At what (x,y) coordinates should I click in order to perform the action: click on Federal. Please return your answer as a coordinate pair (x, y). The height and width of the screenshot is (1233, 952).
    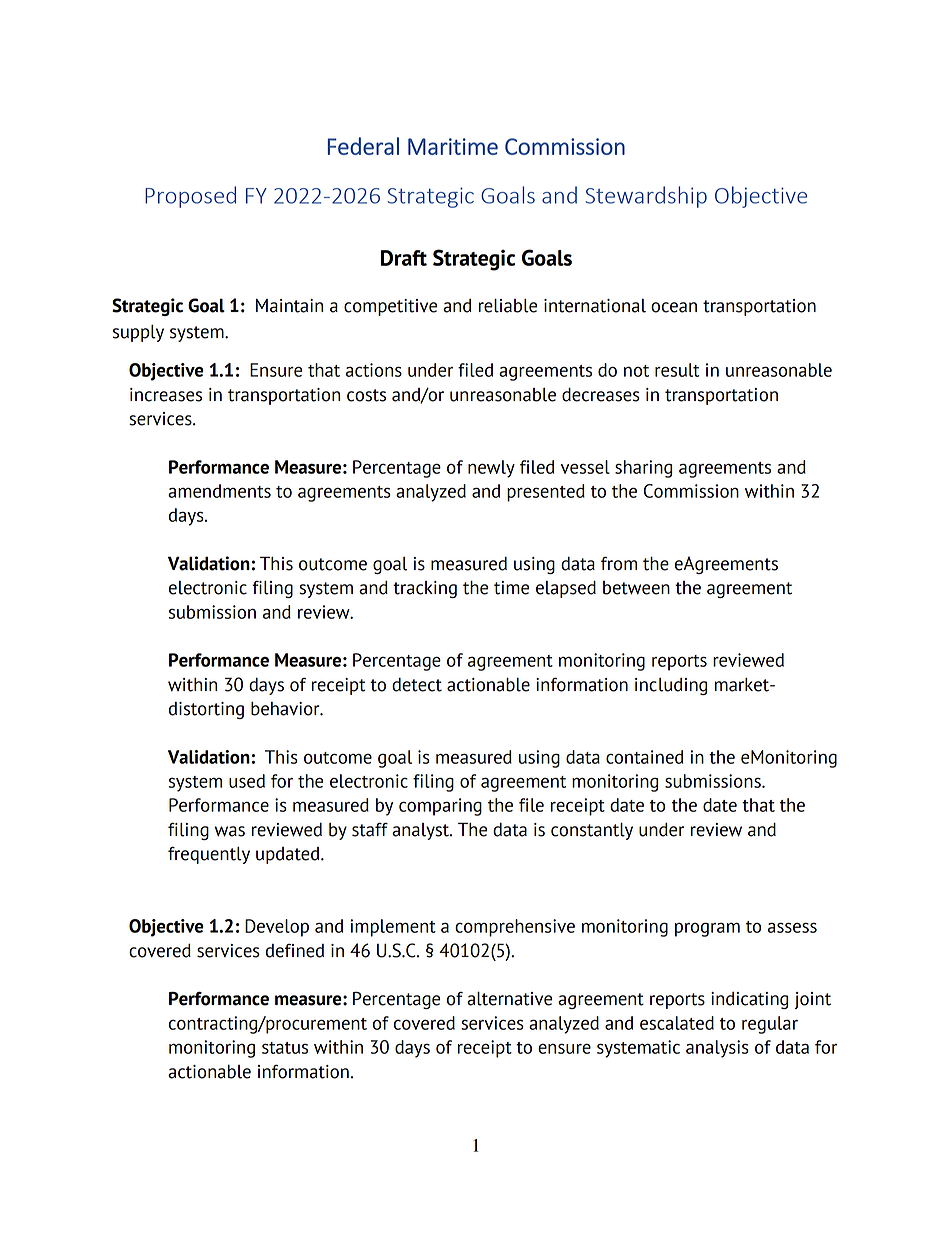
    Looking at the image, I should click on (363, 146).
